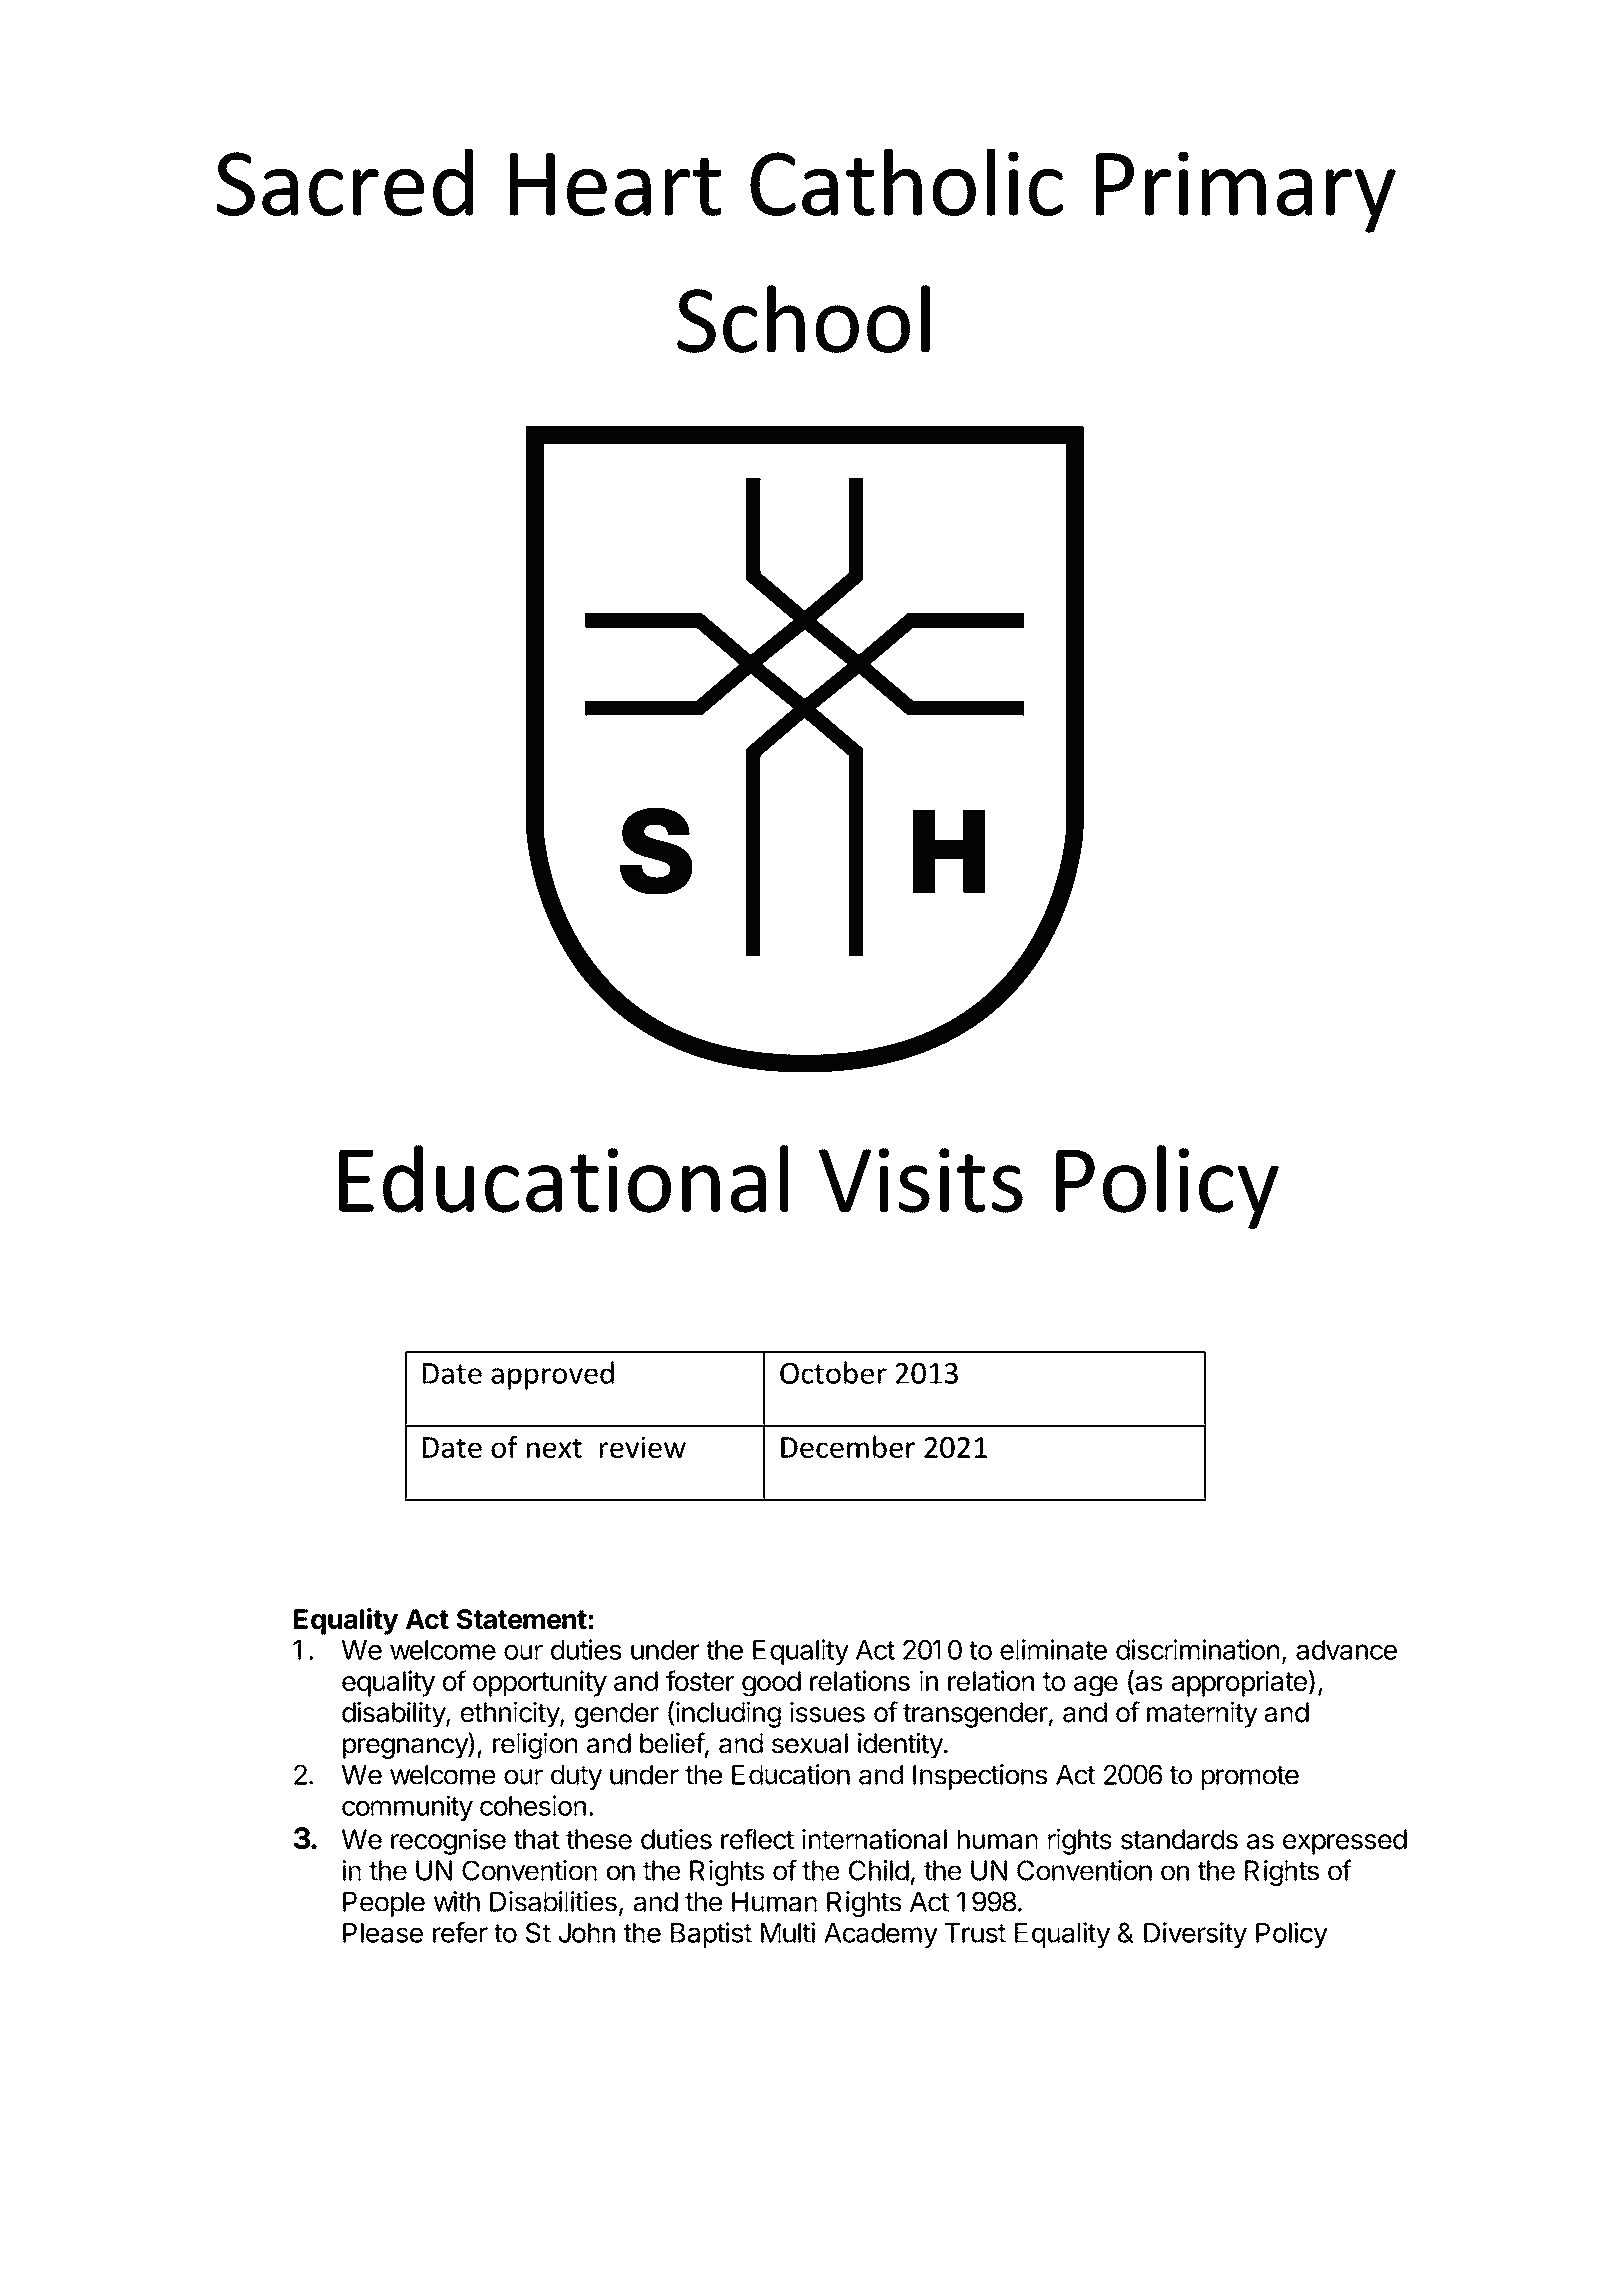 This screenshot has width=1611, height=2278. What do you see at coordinates (803, 319) in the screenshot?
I see `School` at bounding box center [803, 319].
